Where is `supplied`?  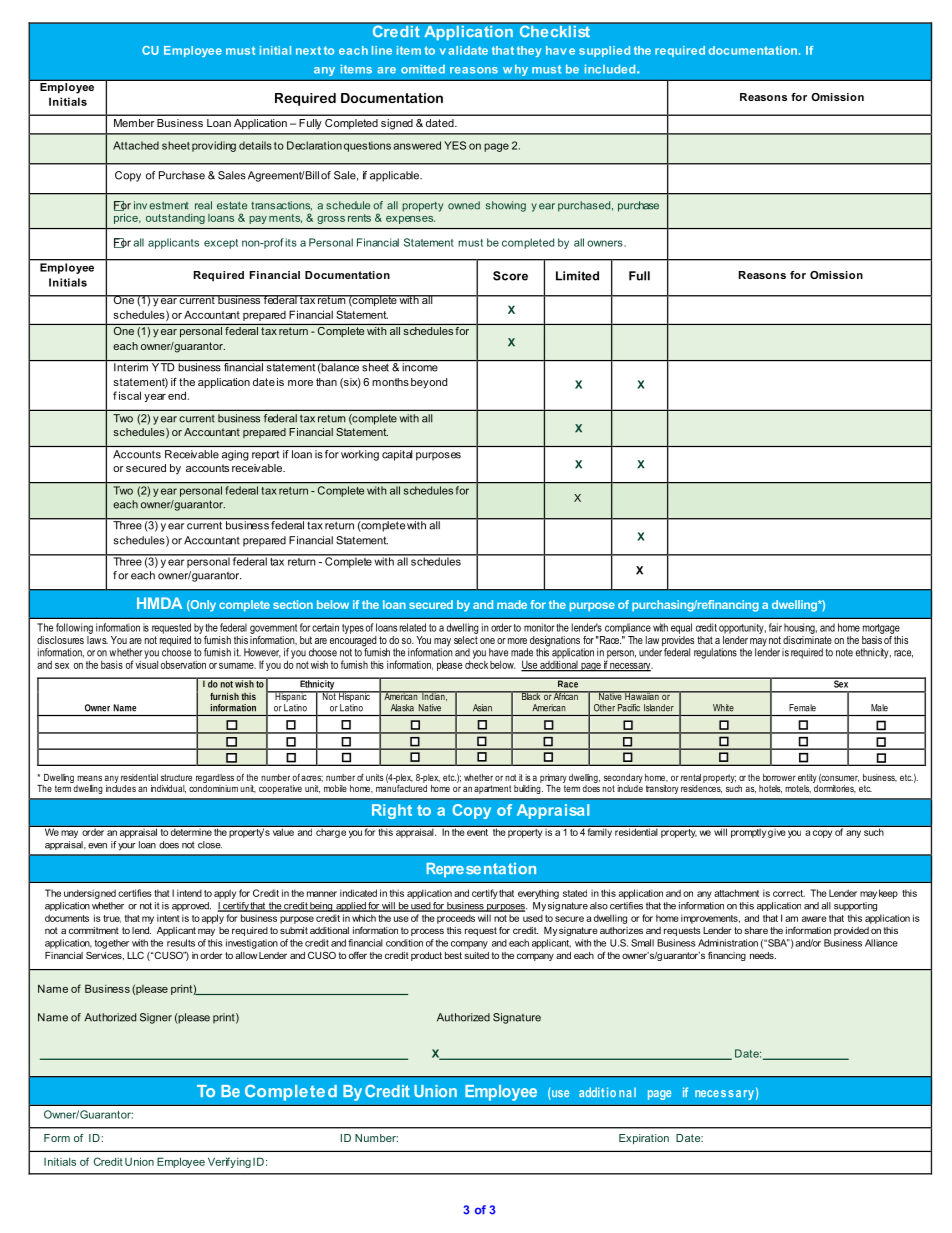 supplied is located at coordinates (604, 51).
